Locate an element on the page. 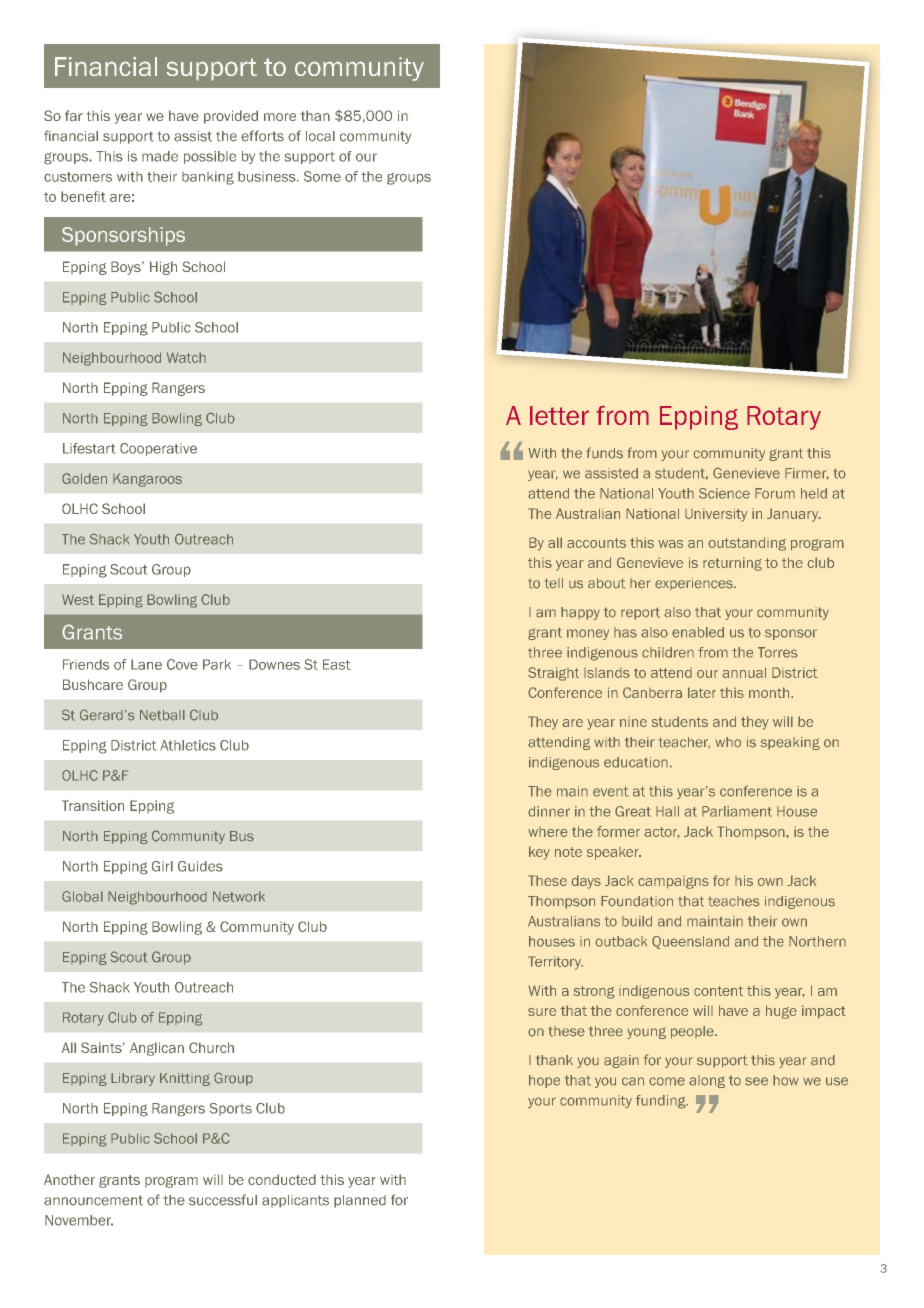  planned is located at coordinates (360, 1201).
